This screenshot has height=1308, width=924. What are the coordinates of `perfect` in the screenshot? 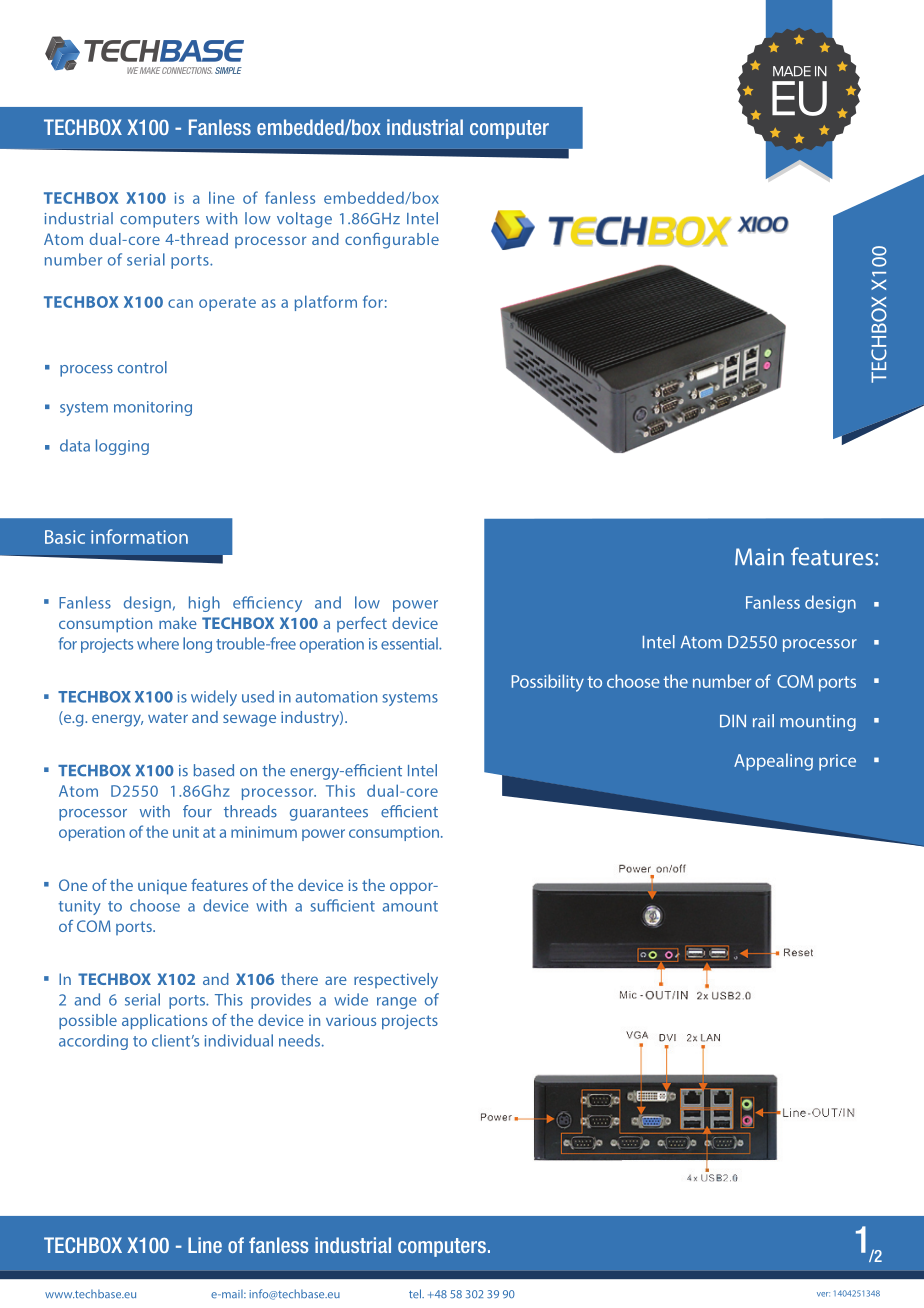 It's located at (362, 624).
